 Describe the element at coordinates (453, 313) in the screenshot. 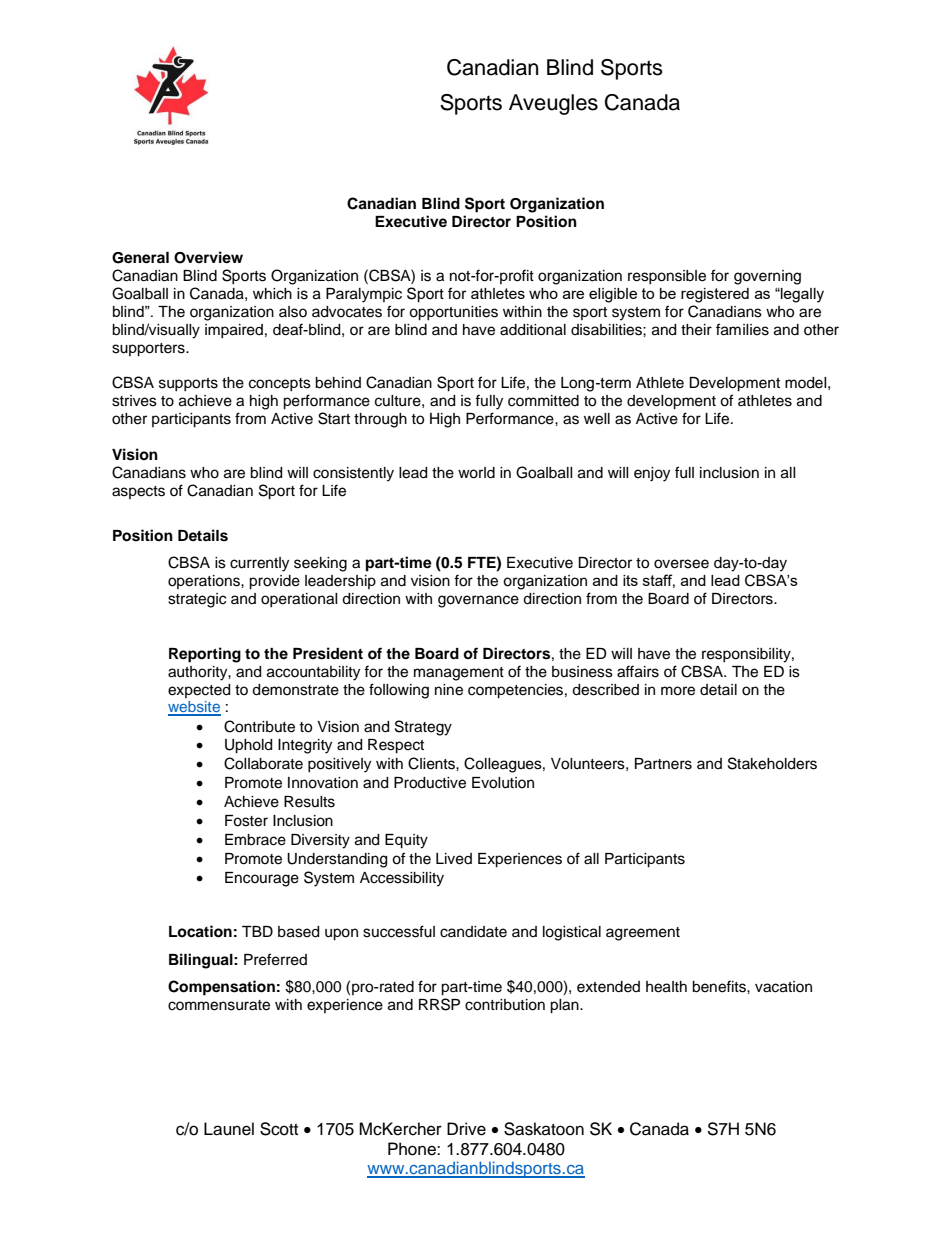

I see `opportunities` at that location.
